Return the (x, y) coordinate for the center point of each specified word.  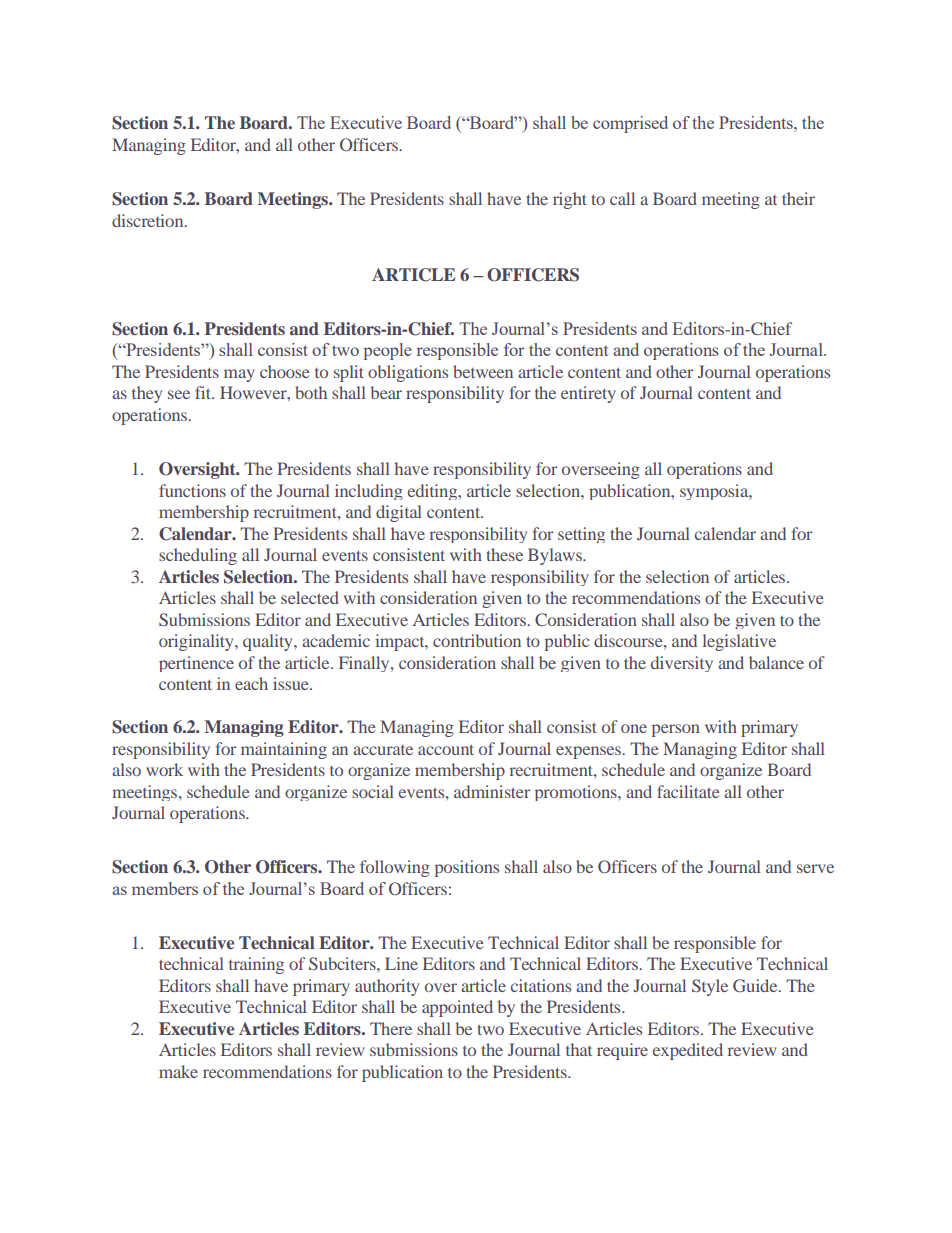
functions (192, 490)
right (570, 200)
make (178, 1071)
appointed (457, 1008)
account (446, 749)
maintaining (284, 750)
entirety (588, 394)
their (798, 198)
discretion (149, 220)
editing (434, 492)
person (676, 730)
